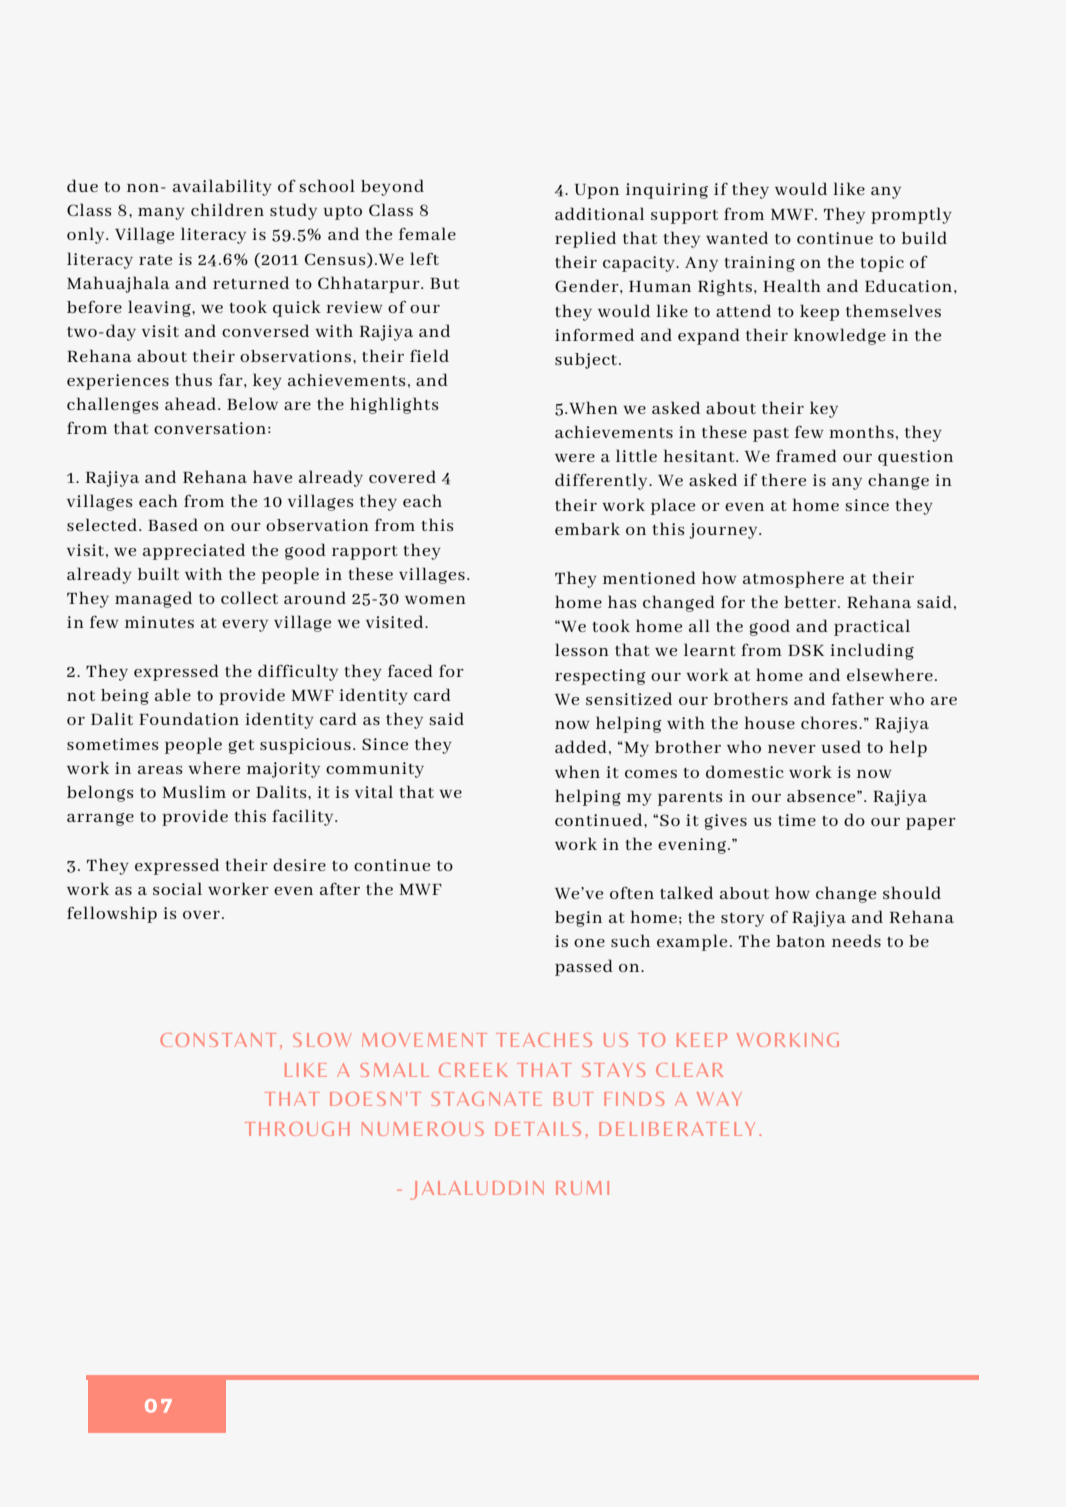  What do you see at coordinates (861, 431) in the screenshot?
I see `months` at bounding box center [861, 431].
